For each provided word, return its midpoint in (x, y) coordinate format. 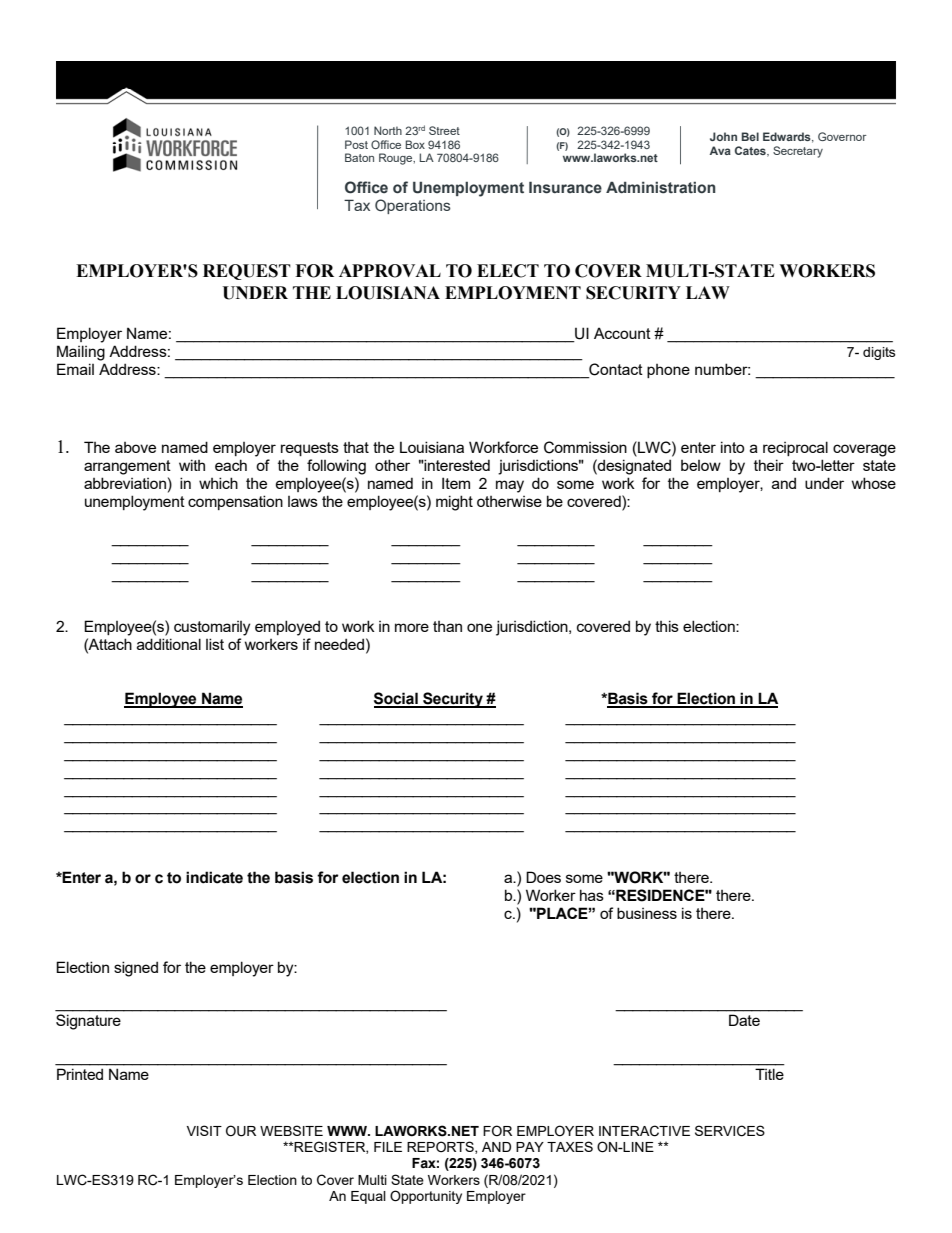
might (454, 503)
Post (356, 144)
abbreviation (125, 483)
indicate (214, 877)
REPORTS (441, 1147)
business (647, 913)
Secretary (798, 152)
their (769, 465)
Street (444, 130)
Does (543, 877)
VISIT (204, 1130)
